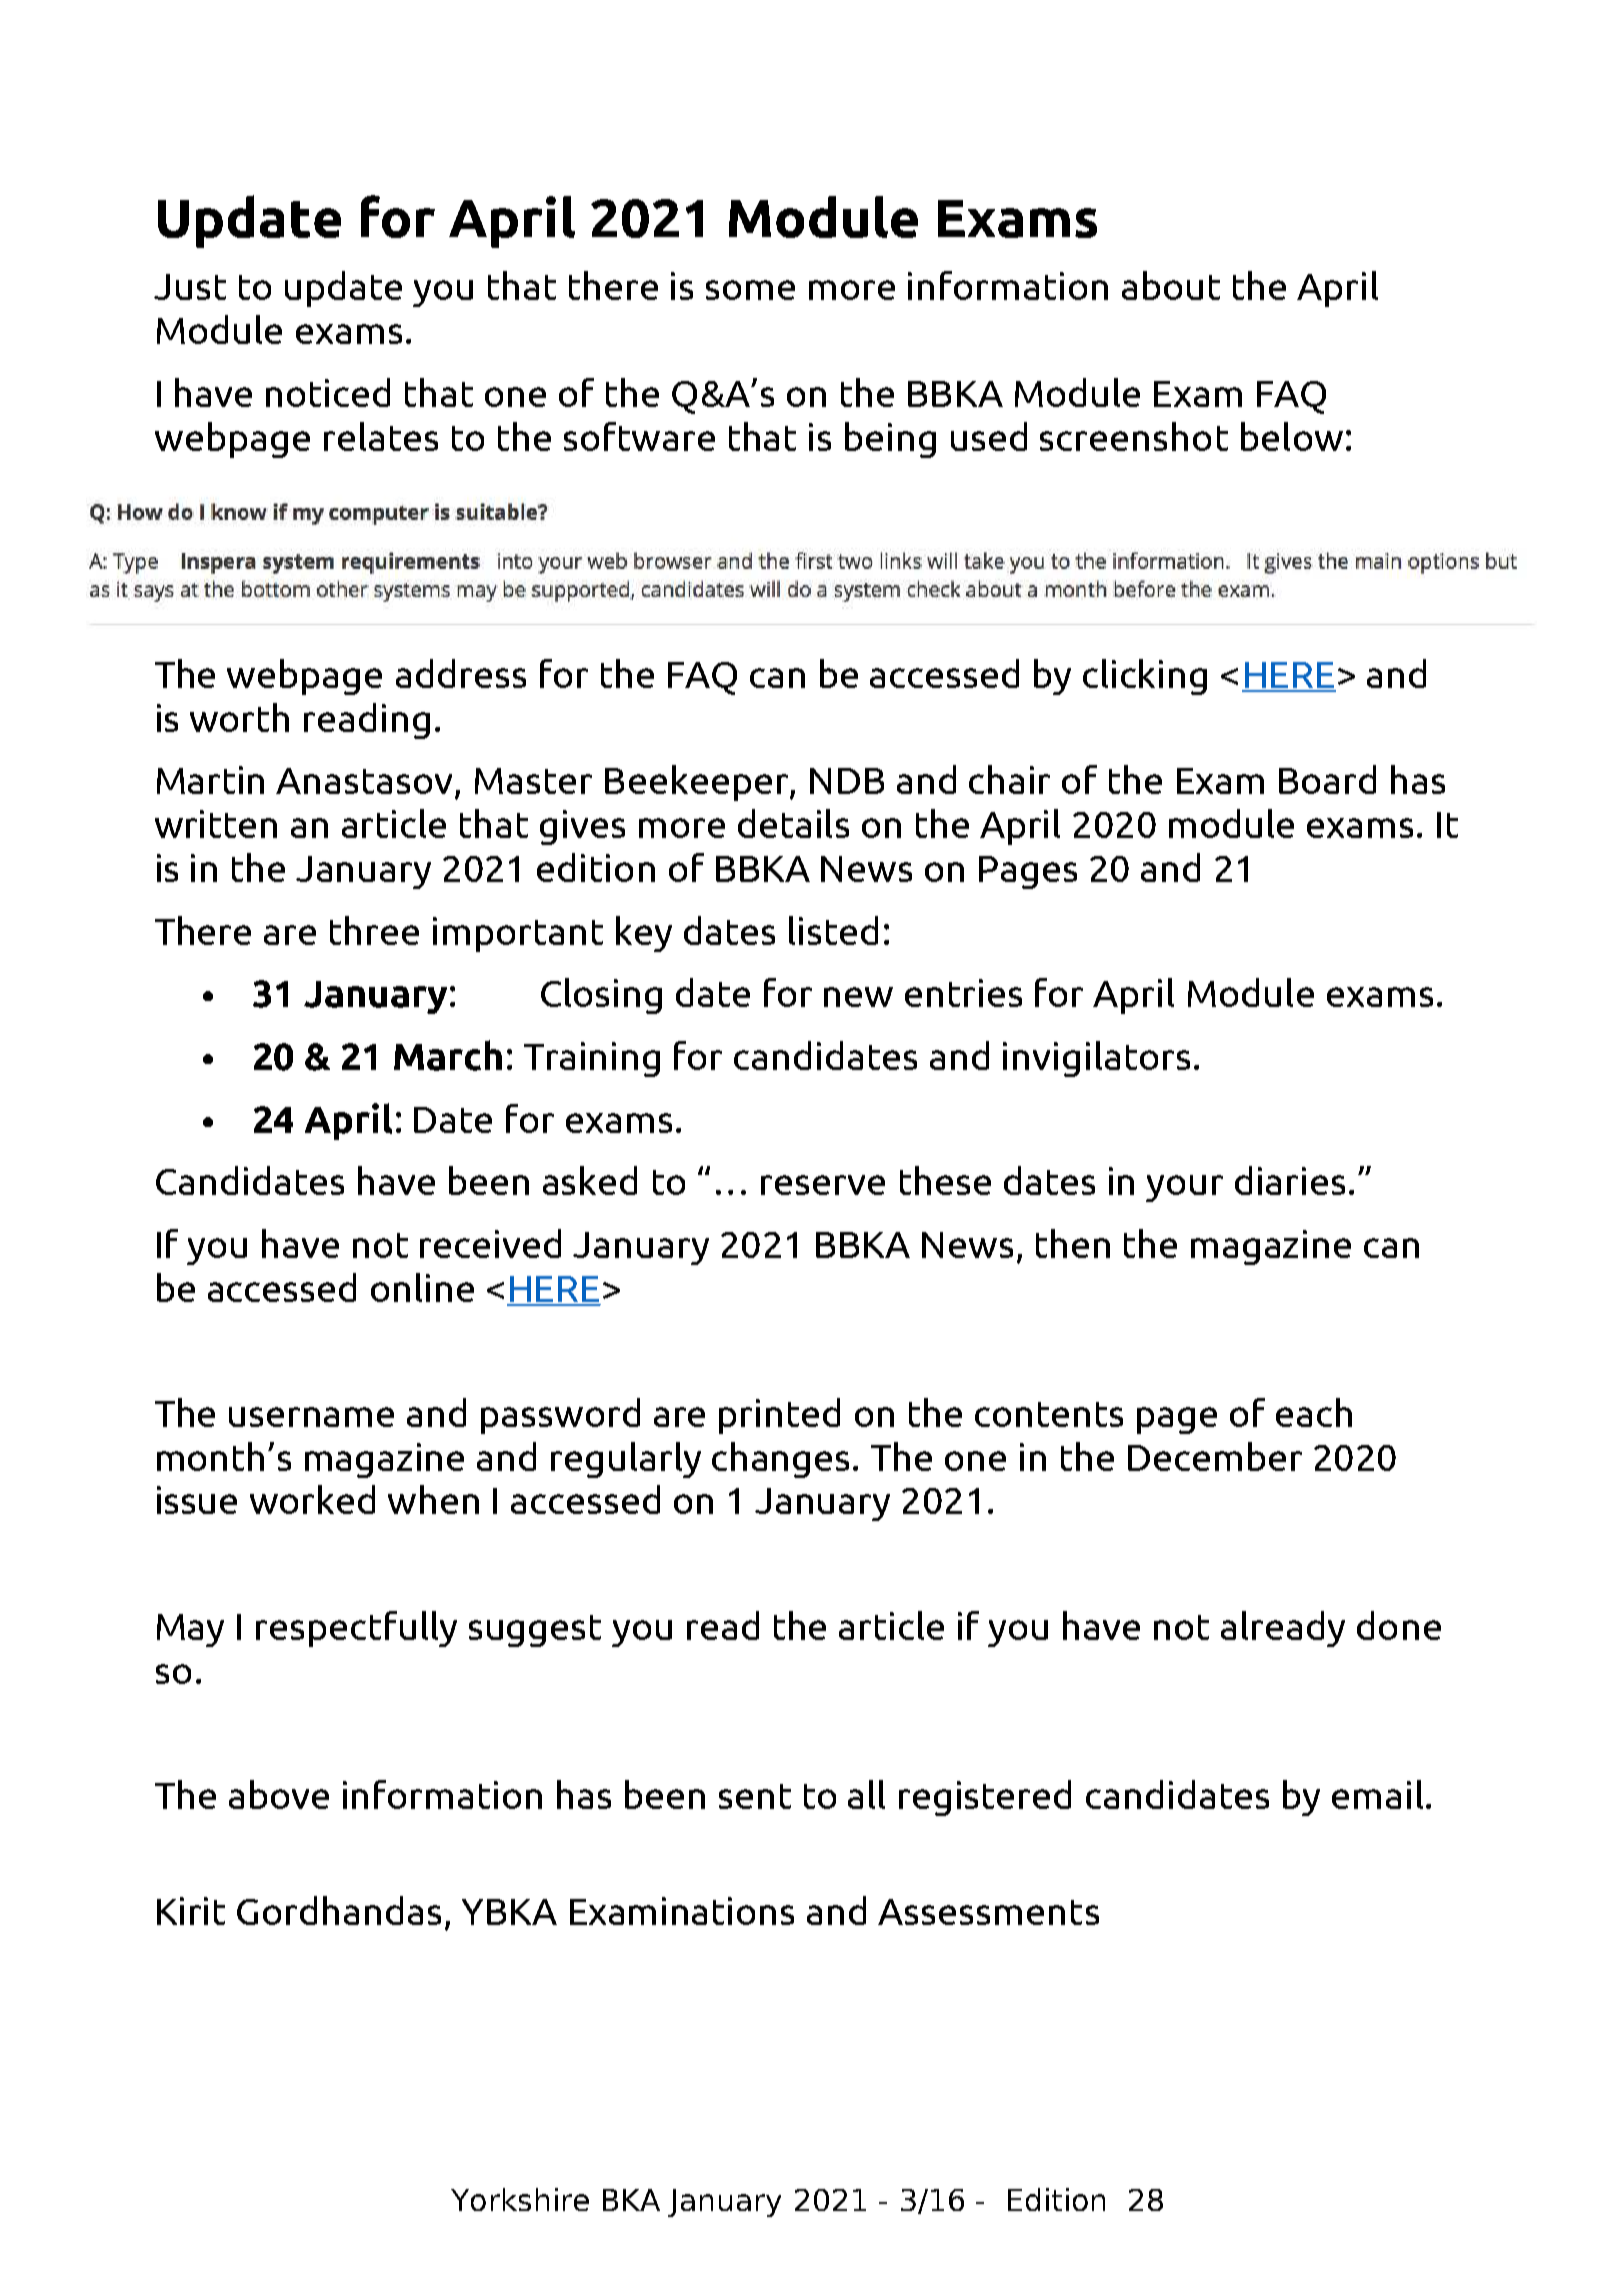 The image size is (1616, 2285). Describe the element at coordinates (1215, 1456) in the screenshot. I see `December` at that location.
